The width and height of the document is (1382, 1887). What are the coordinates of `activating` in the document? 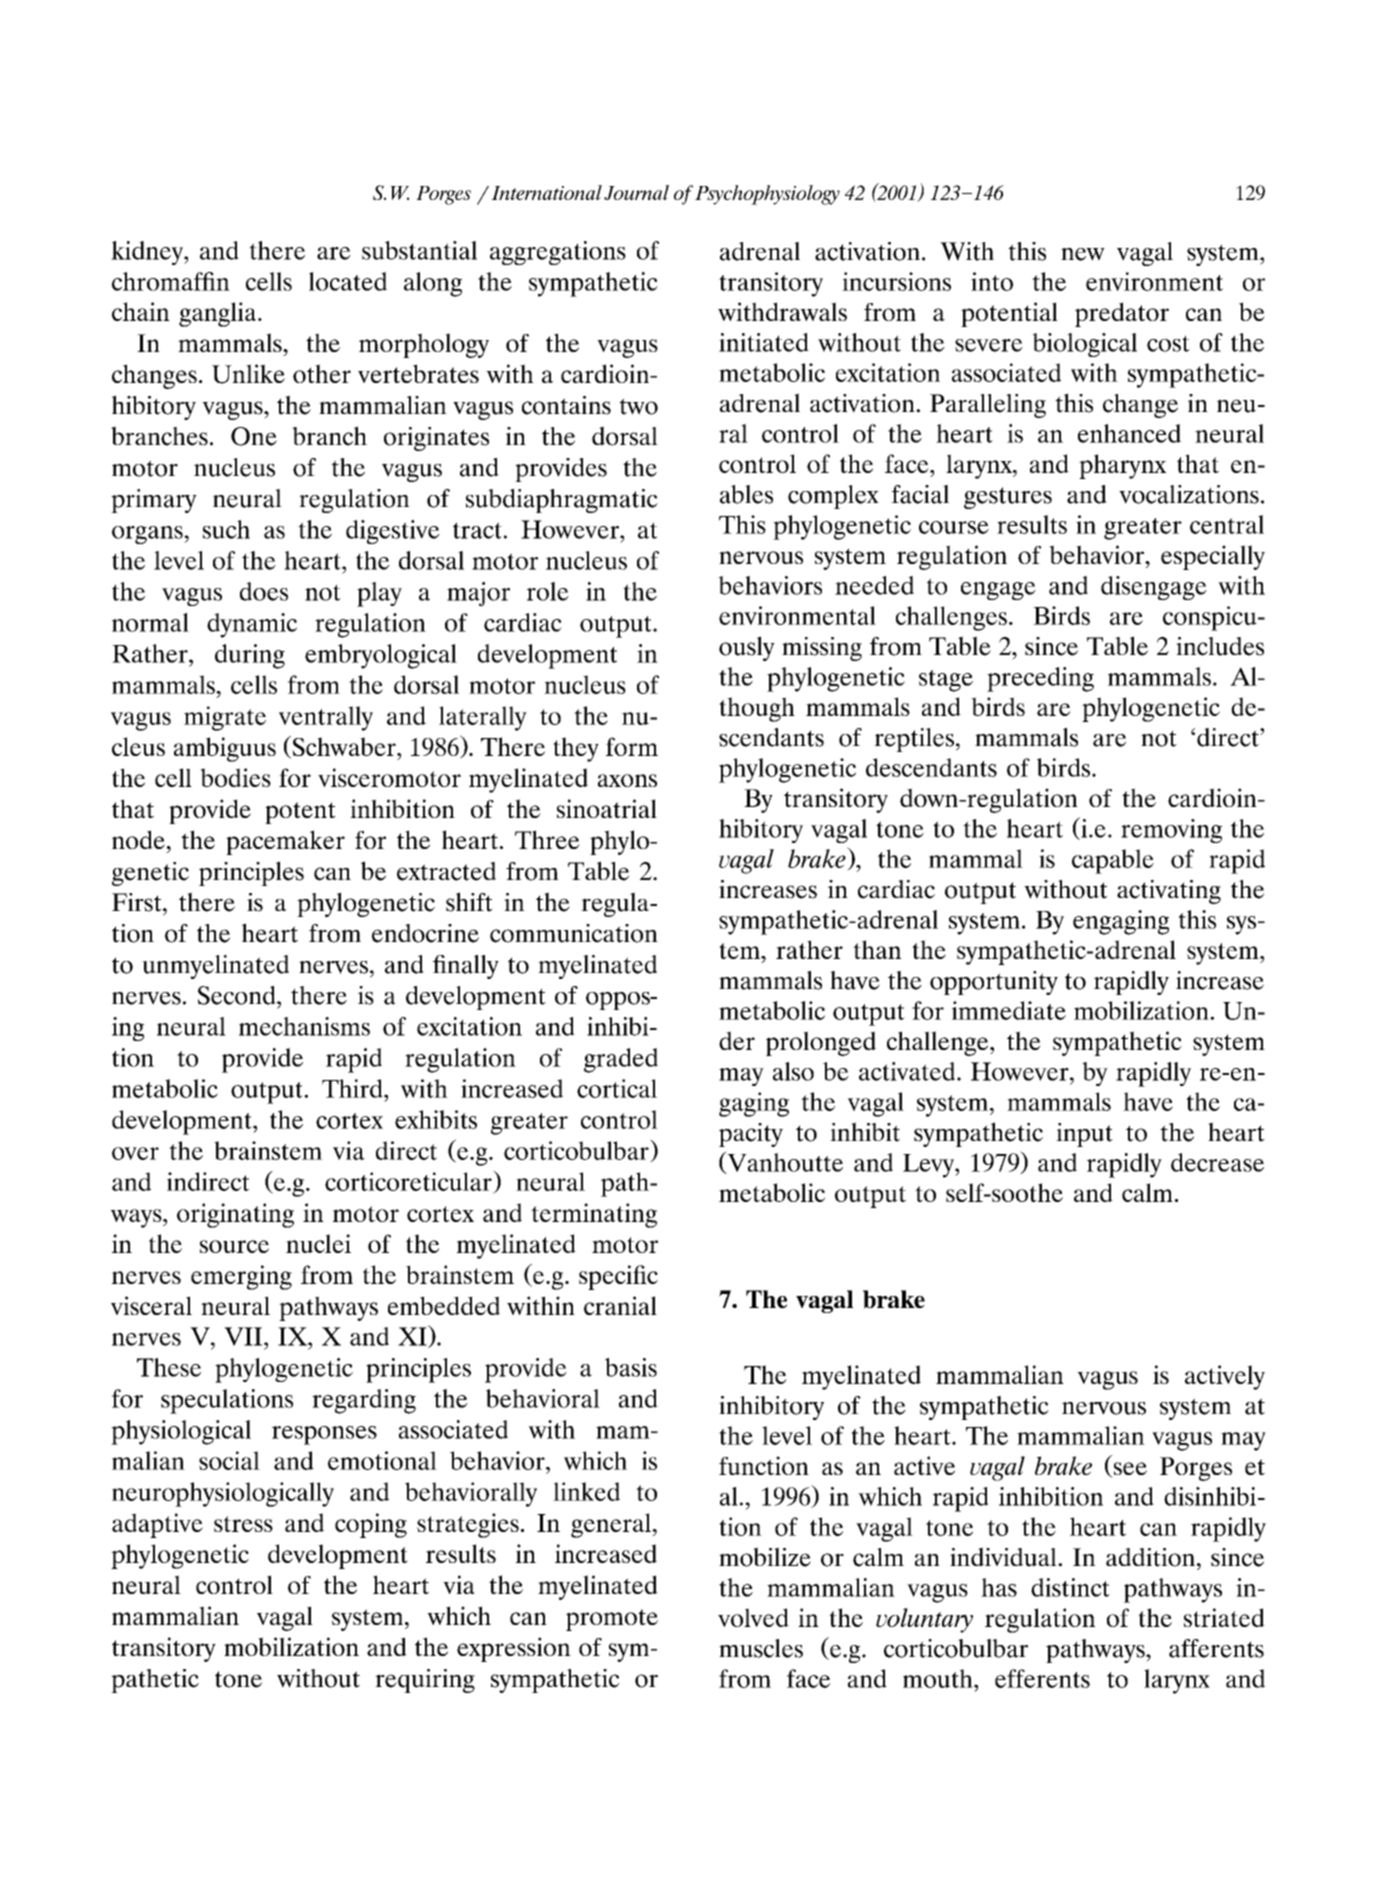 It's located at (1169, 892).
